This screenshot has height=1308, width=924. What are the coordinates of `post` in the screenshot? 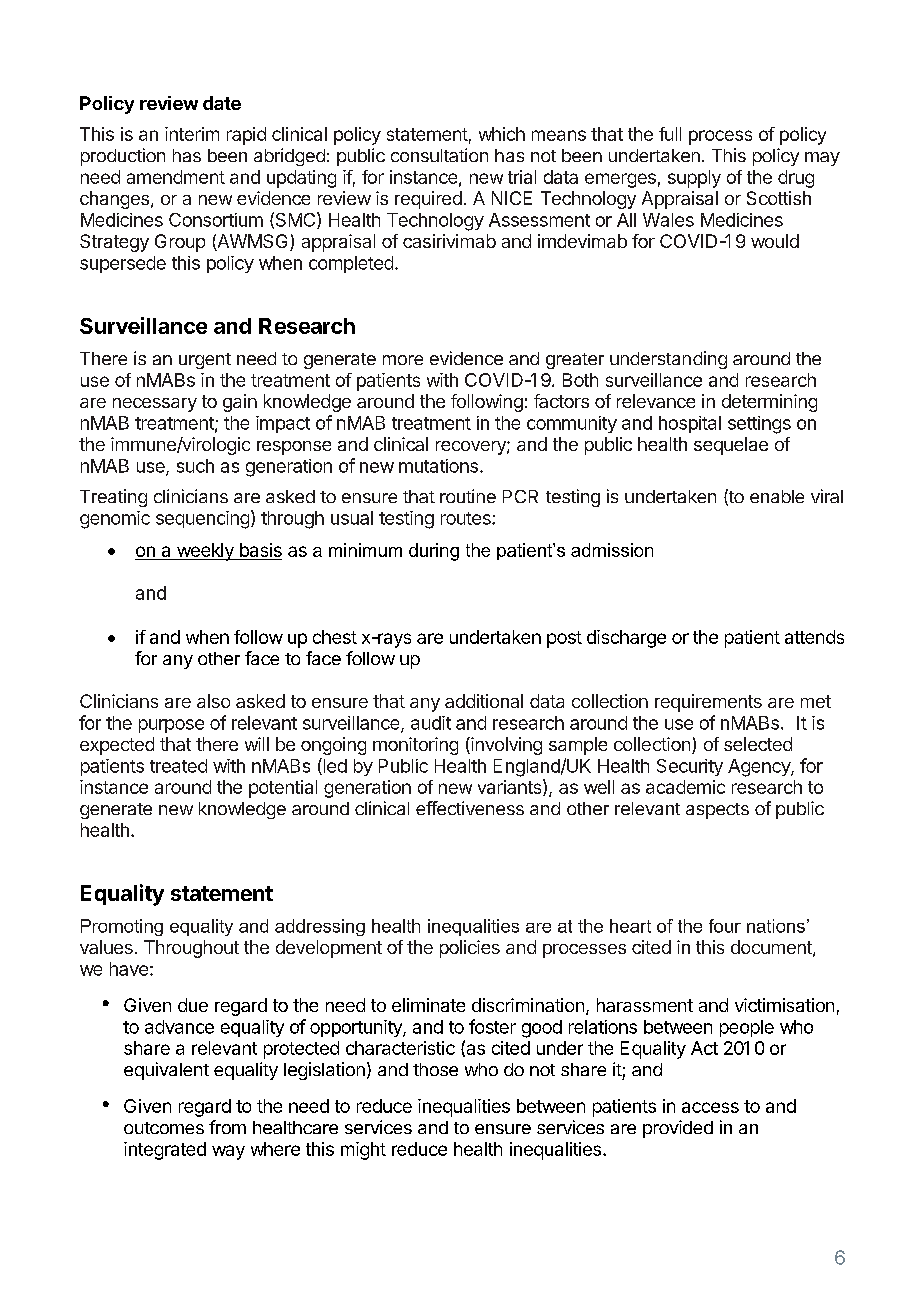 It's located at (564, 639).
